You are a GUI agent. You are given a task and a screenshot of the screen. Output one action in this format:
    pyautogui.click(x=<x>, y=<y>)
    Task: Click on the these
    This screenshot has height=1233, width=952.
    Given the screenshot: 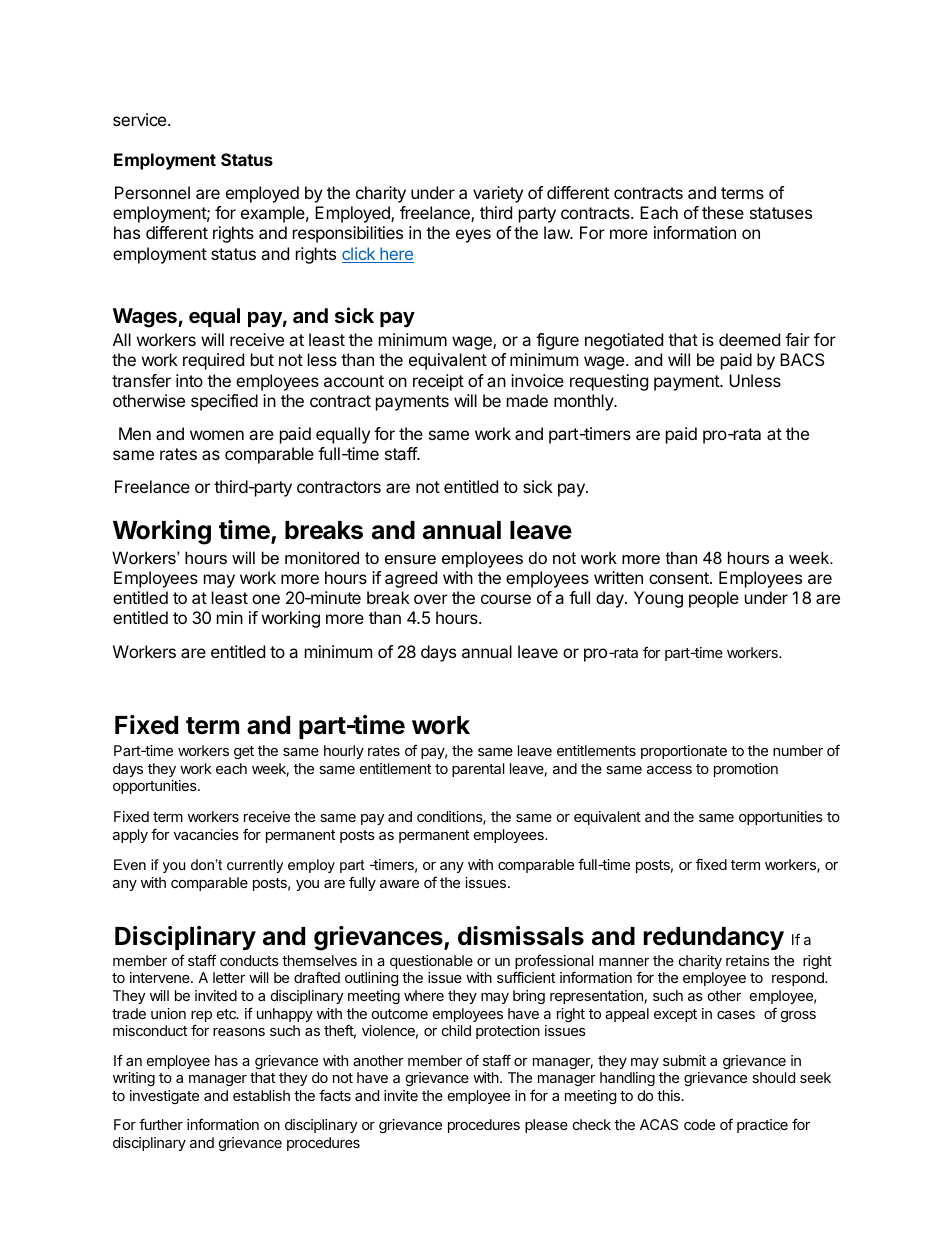 What is the action you would take?
    pyautogui.click(x=723, y=212)
